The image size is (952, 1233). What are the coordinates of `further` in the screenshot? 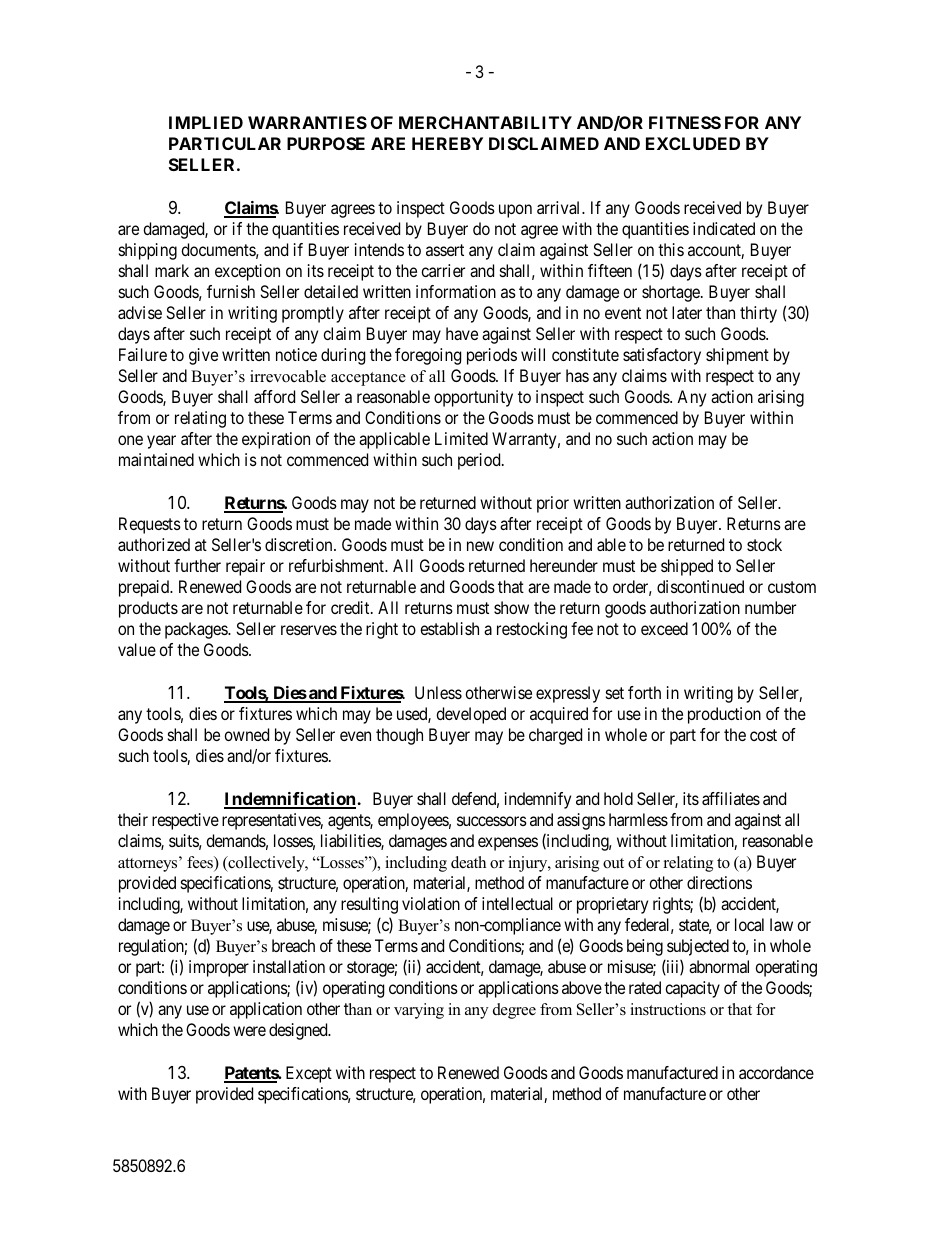 It's located at (197, 565).
